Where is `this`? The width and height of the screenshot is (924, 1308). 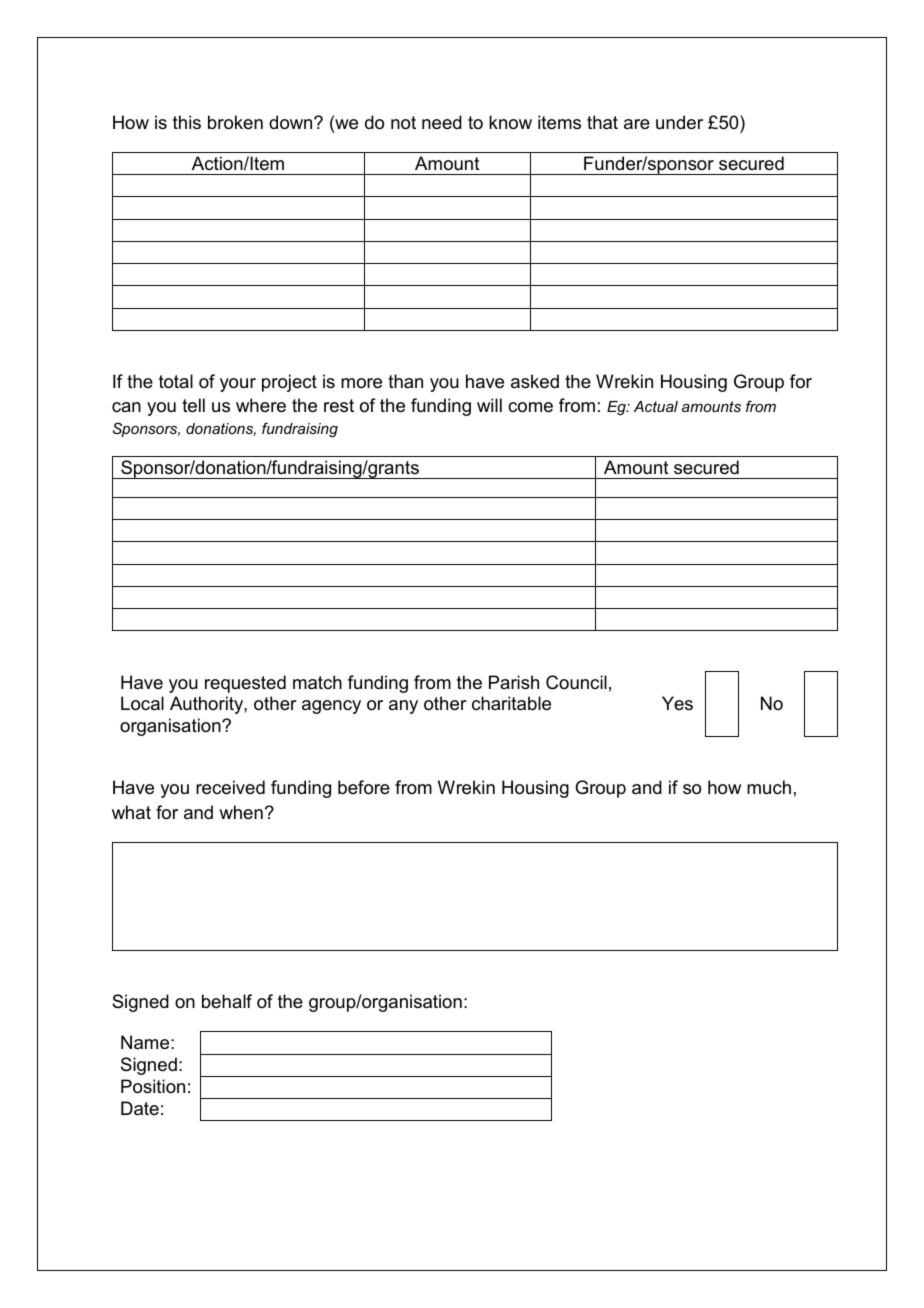 this is located at coordinates (187, 122).
